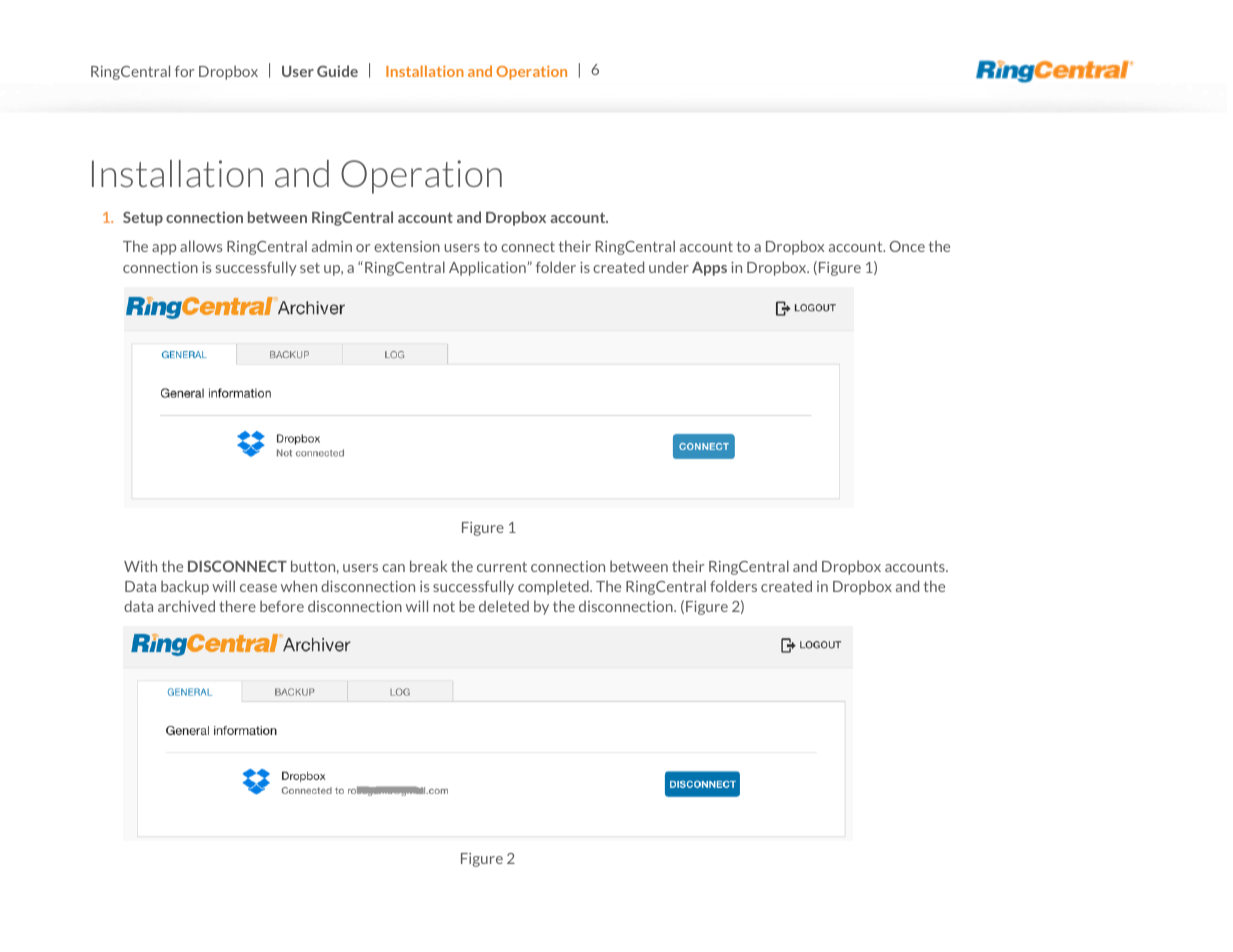 The height and width of the screenshot is (952, 1233). Describe the element at coordinates (332, 246) in the screenshot. I see `admin` at that location.
